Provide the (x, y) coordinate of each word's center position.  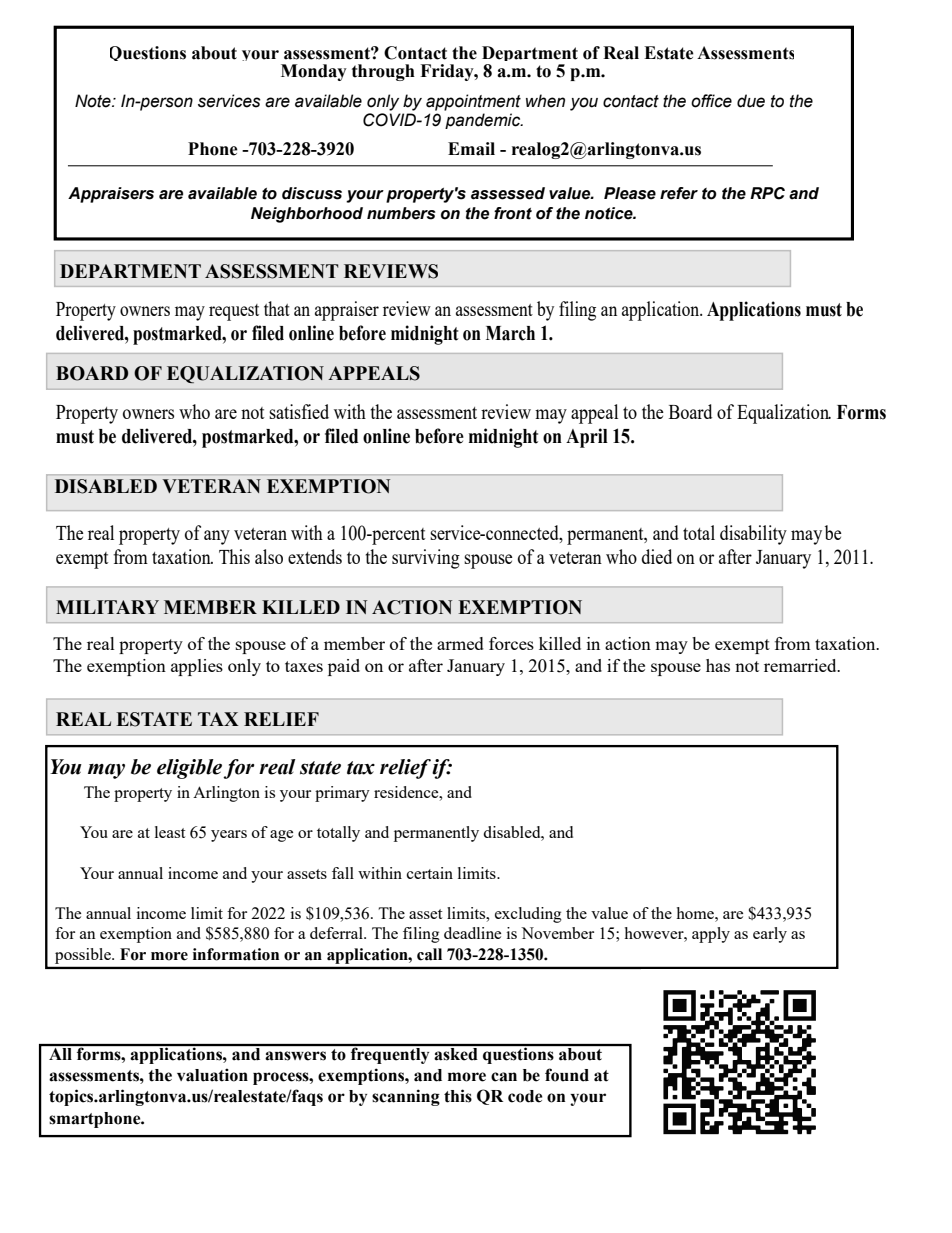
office (711, 101)
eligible (190, 769)
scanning (406, 1097)
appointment (473, 102)
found (567, 1075)
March (510, 333)
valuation (212, 1075)
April (587, 438)
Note (94, 101)
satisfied (299, 411)
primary (342, 794)
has (718, 665)
